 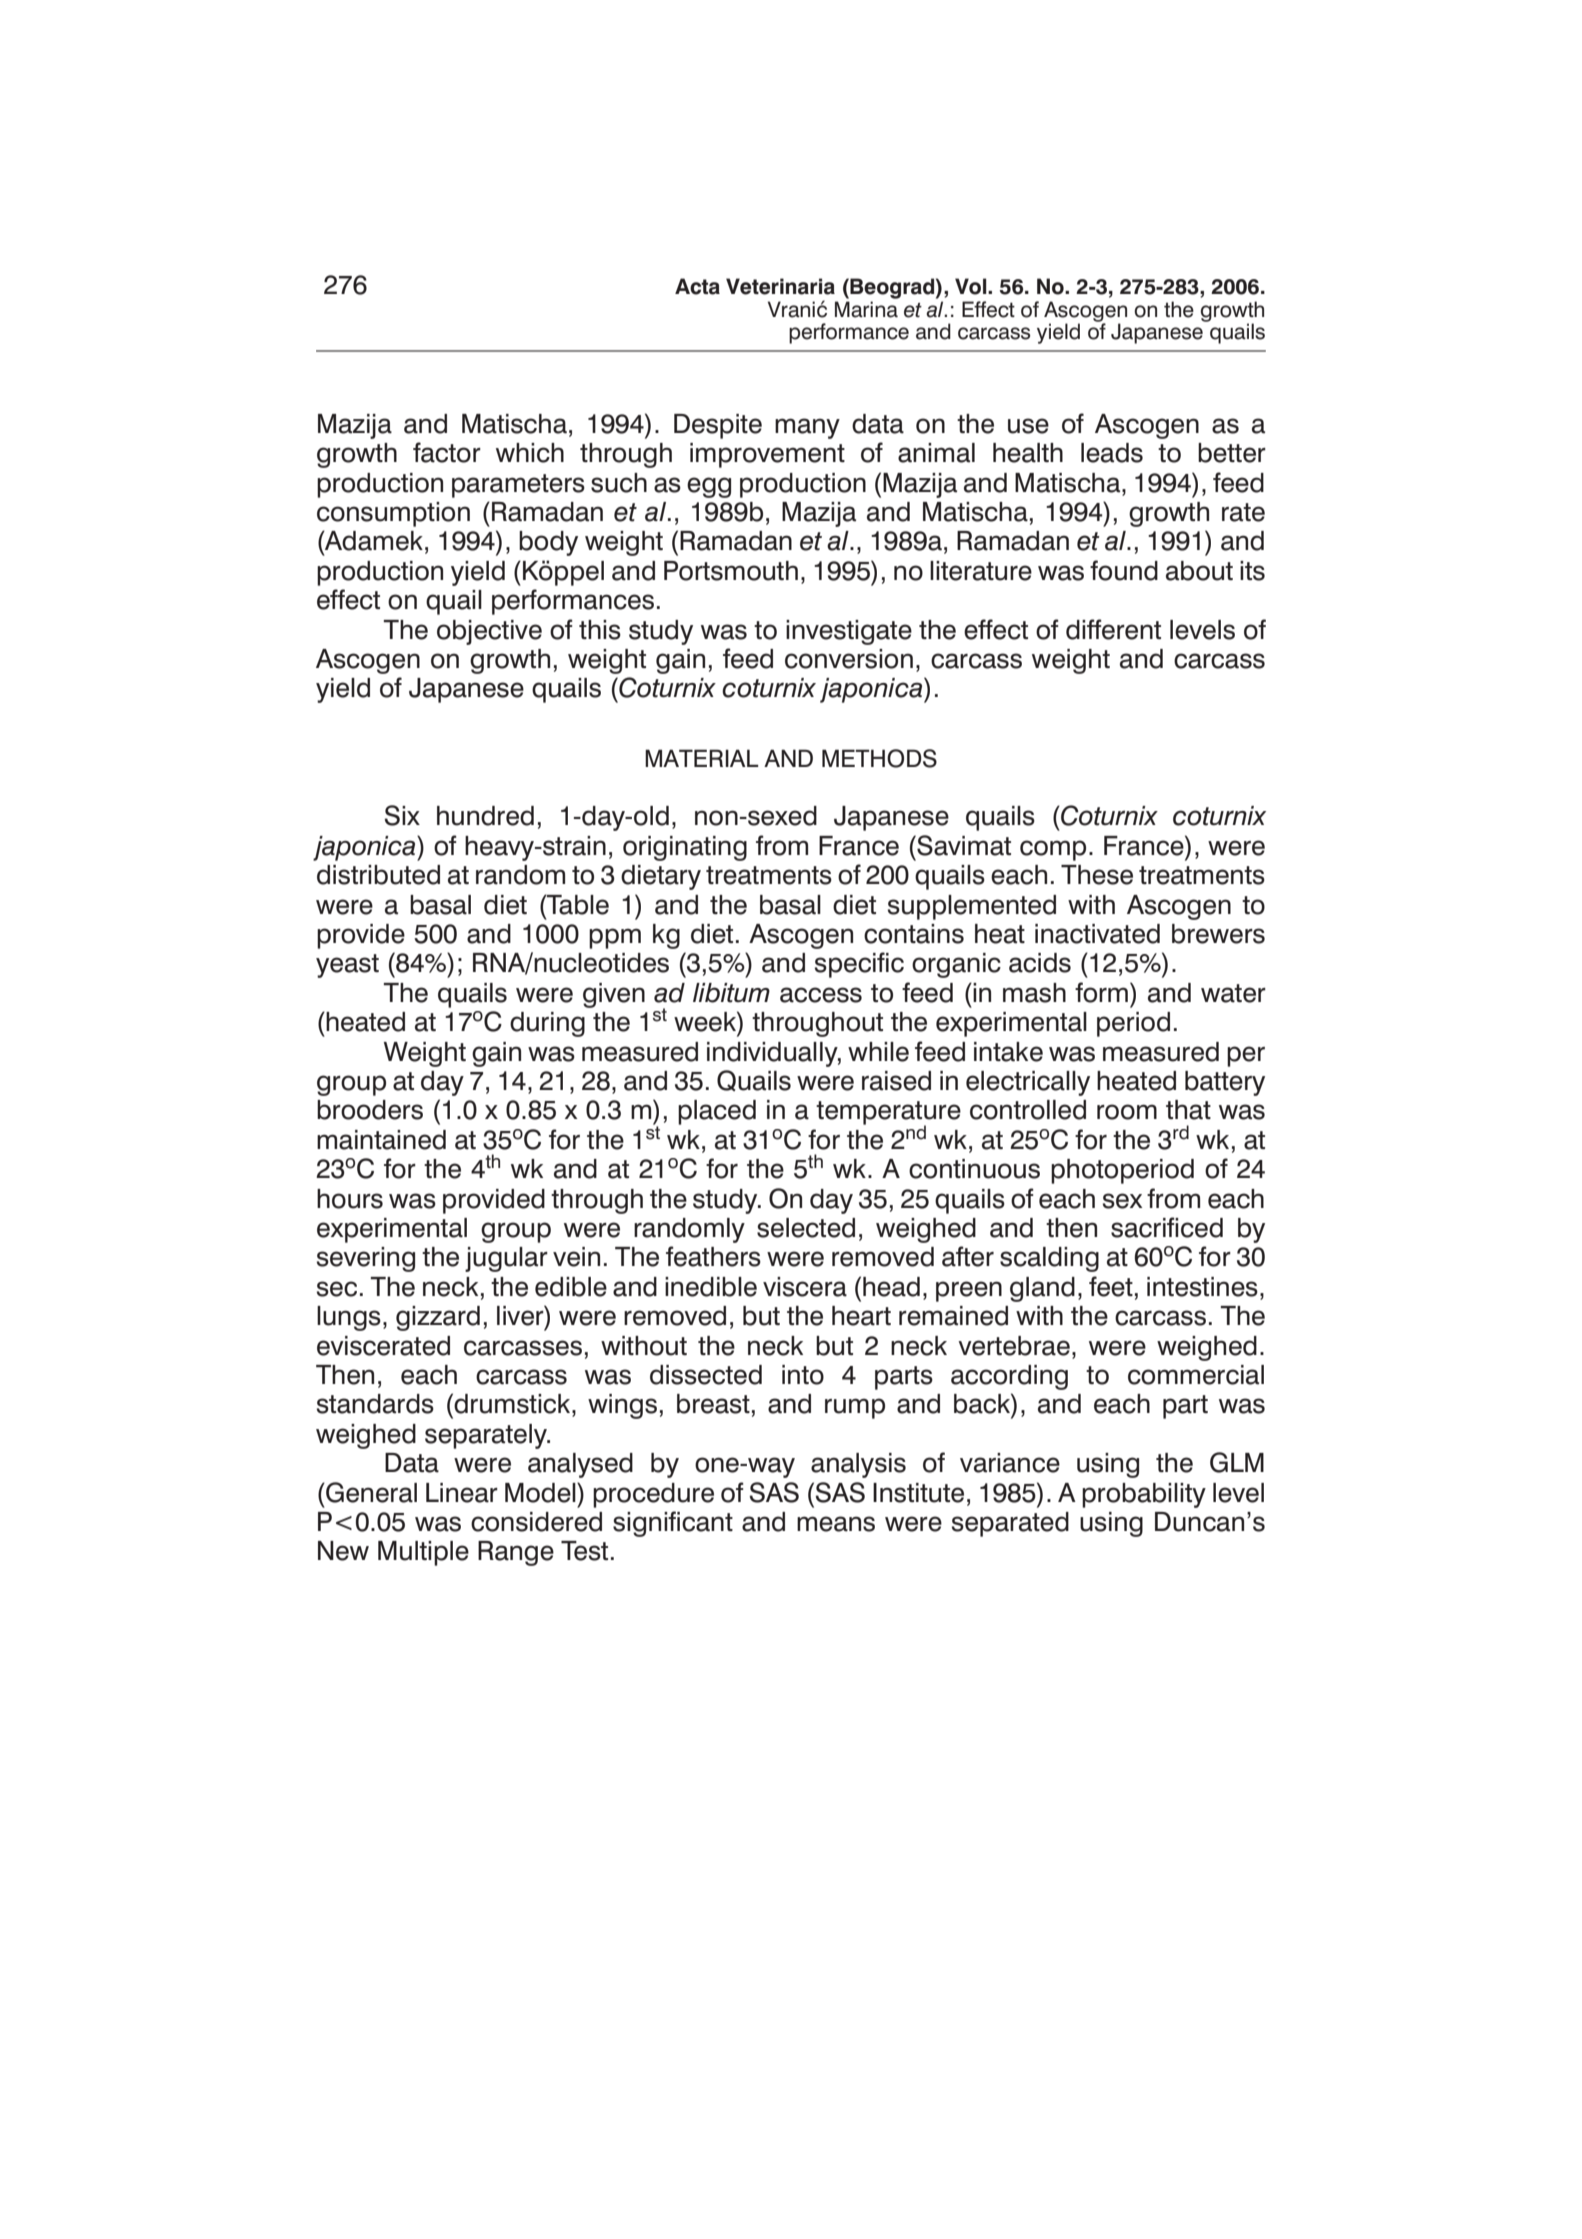 I want to click on different, so click(x=1113, y=629).
